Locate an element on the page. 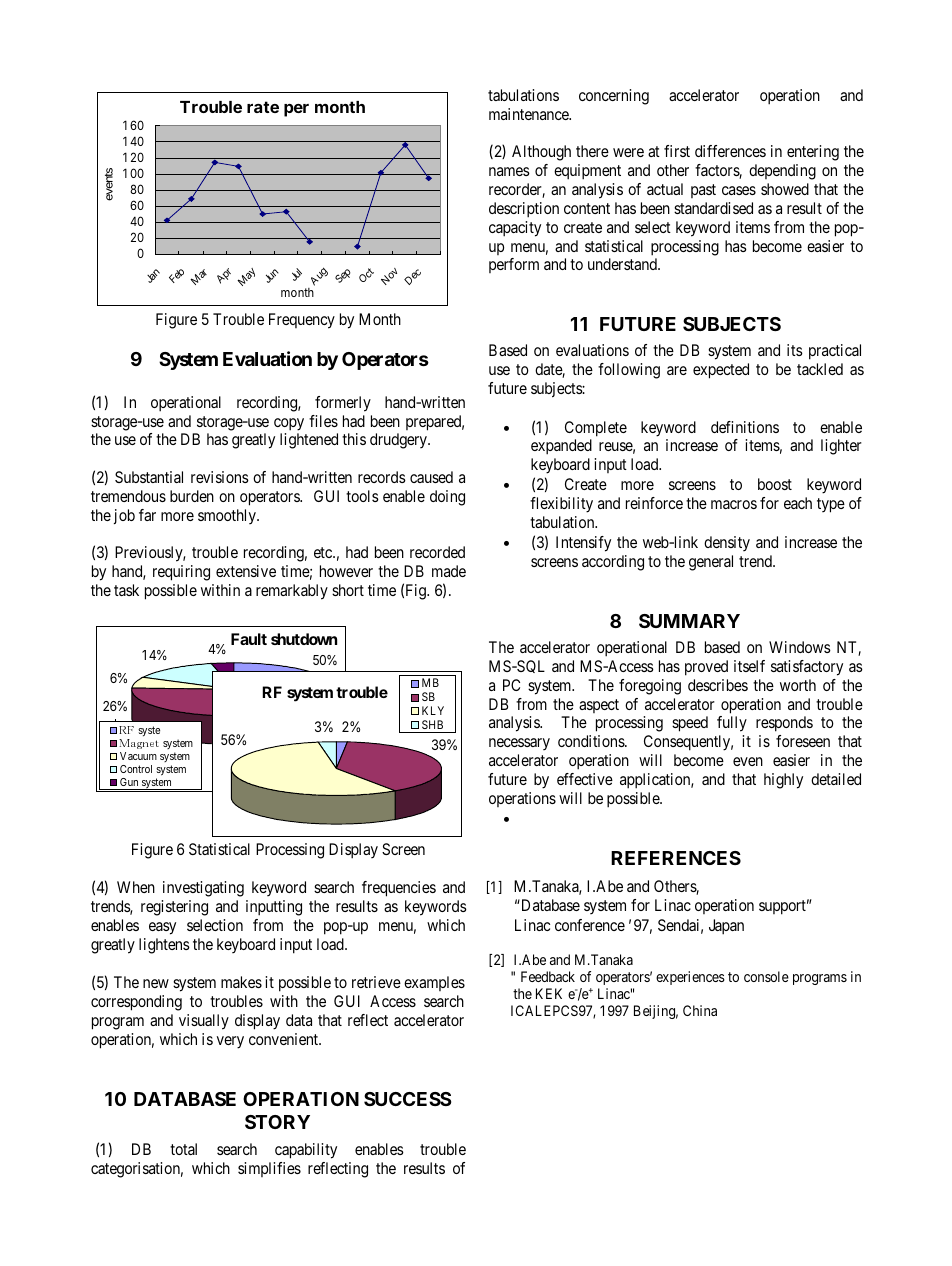 The image size is (952, 1266). total is located at coordinates (183, 1149).
